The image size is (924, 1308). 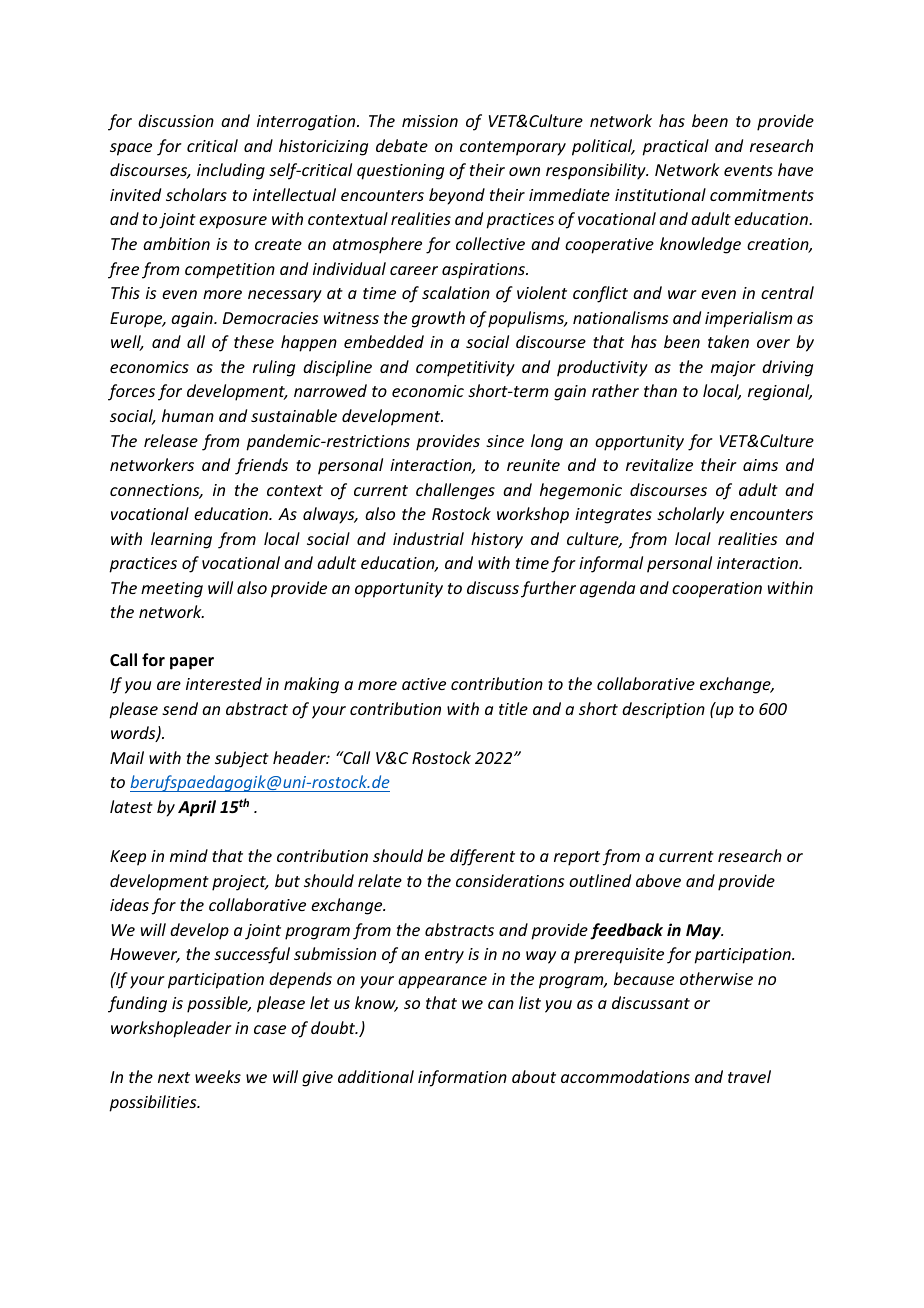 What do you see at coordinates (172, 590) in the screenshot?
I see `meeting` at bounding box center [172, 590].
